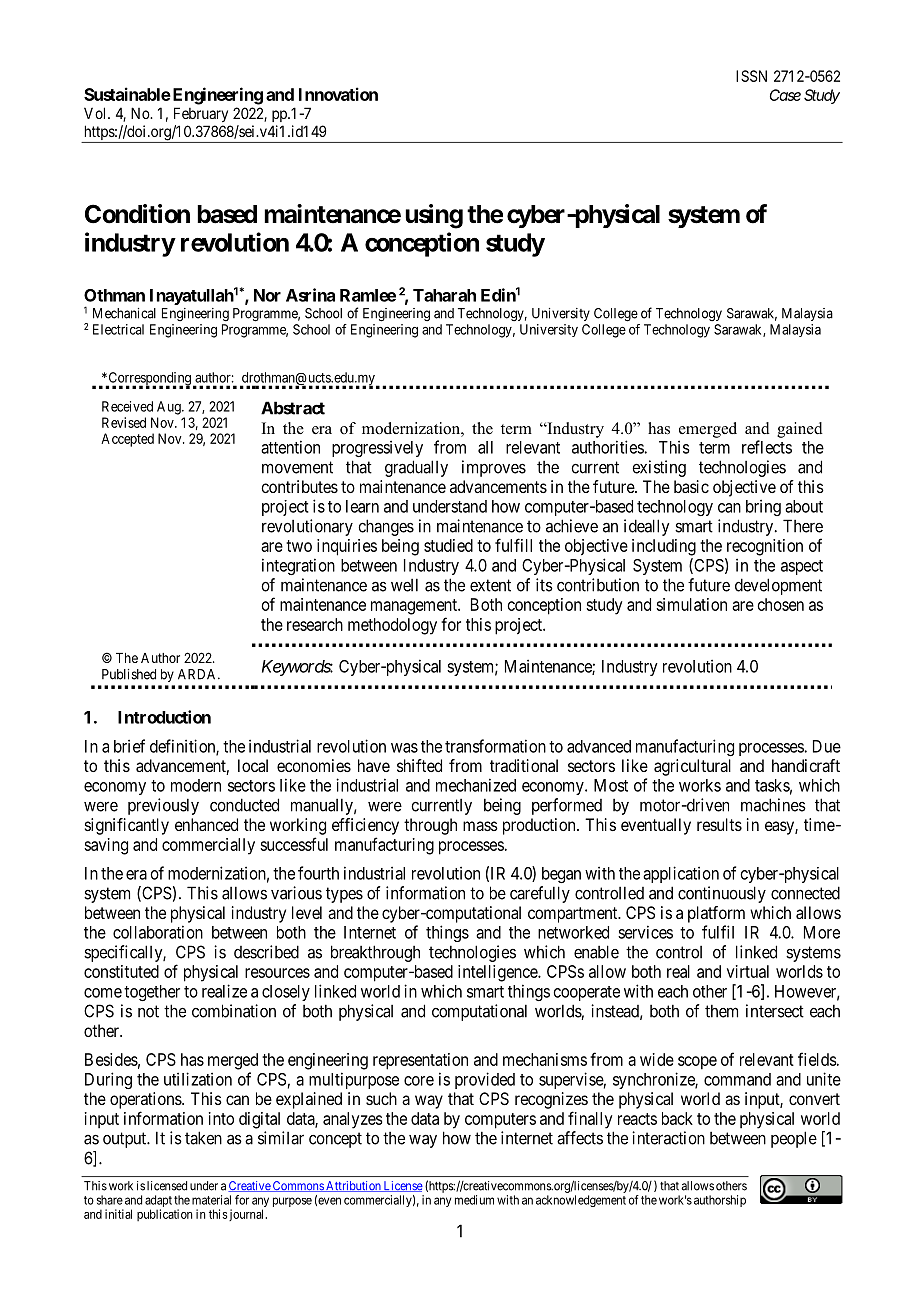 This screenshot has height=1308, width=924. Describe the element at coordinates (767, 447) in the screenshot. I see `reflects` at that location.
